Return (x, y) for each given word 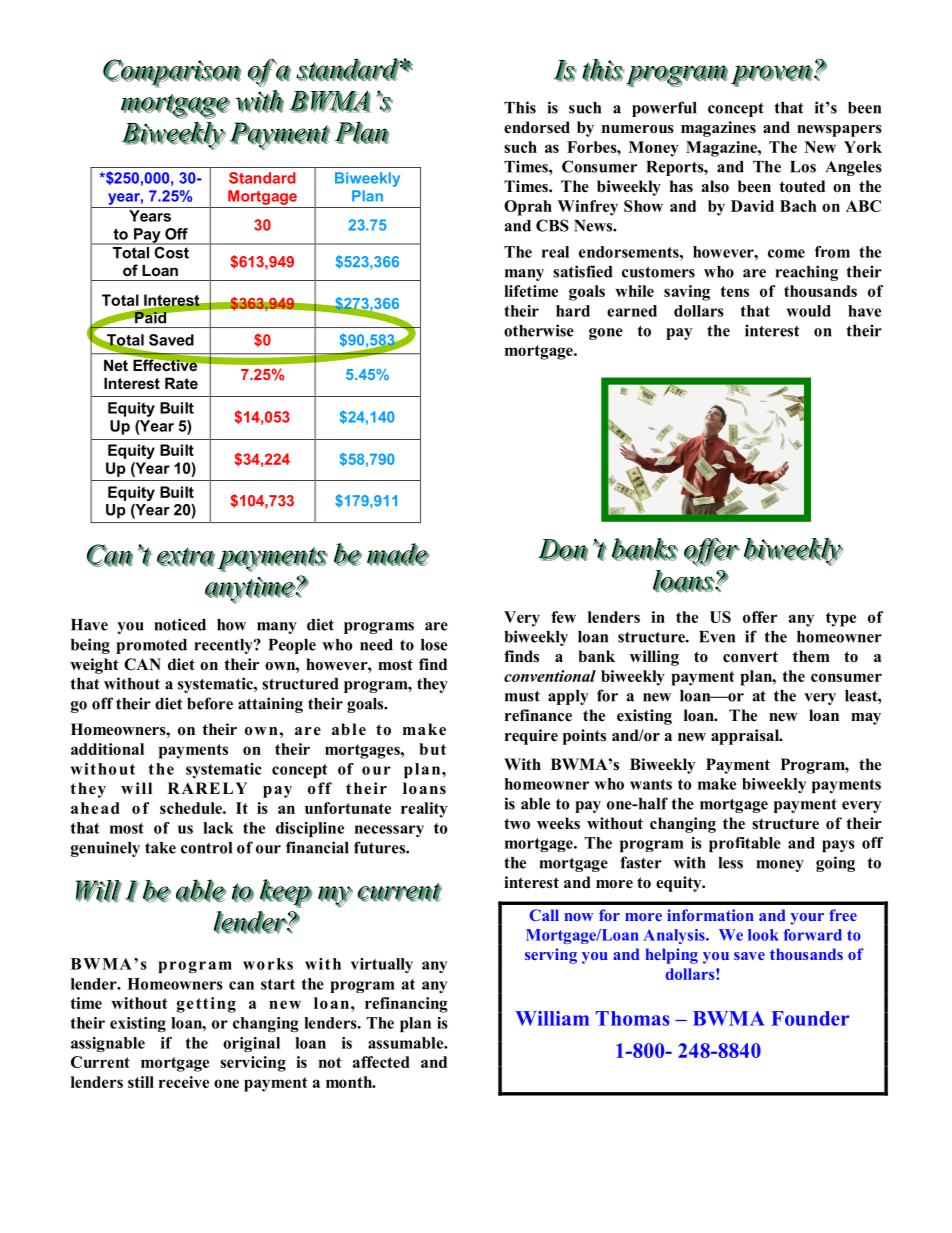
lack (218, 828)
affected (381, 1062)
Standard (262, 178)
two (517, 824)
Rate (181, 383)
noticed (180, 624)
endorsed (537, 127)
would (808, 311)
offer (760, 617)
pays (838, 846)
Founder (810, 1018)
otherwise (539, 330)
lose (434, 645)
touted (802, 186)
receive (184, 1082)
